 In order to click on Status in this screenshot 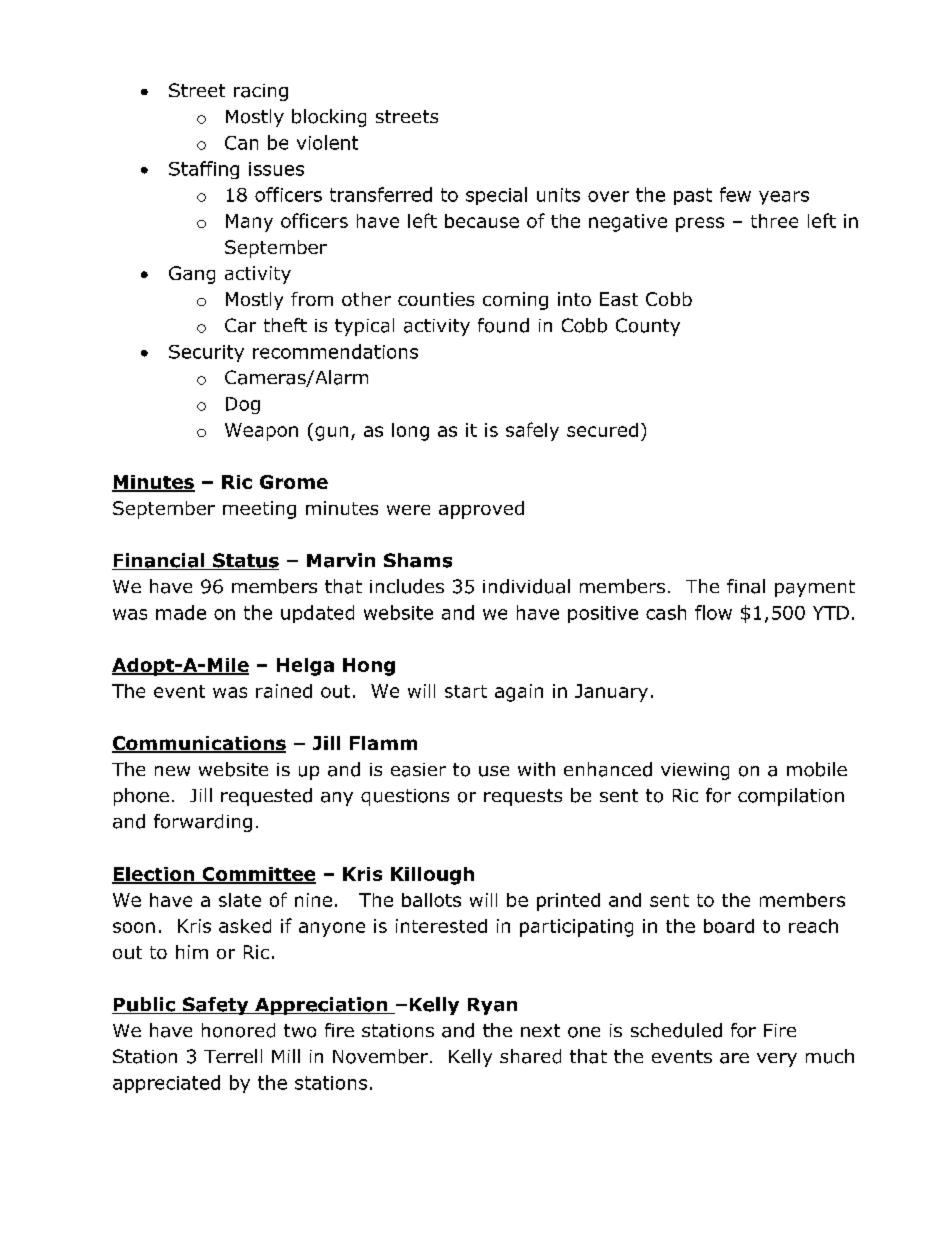, I will do `click(245, 561)`.
